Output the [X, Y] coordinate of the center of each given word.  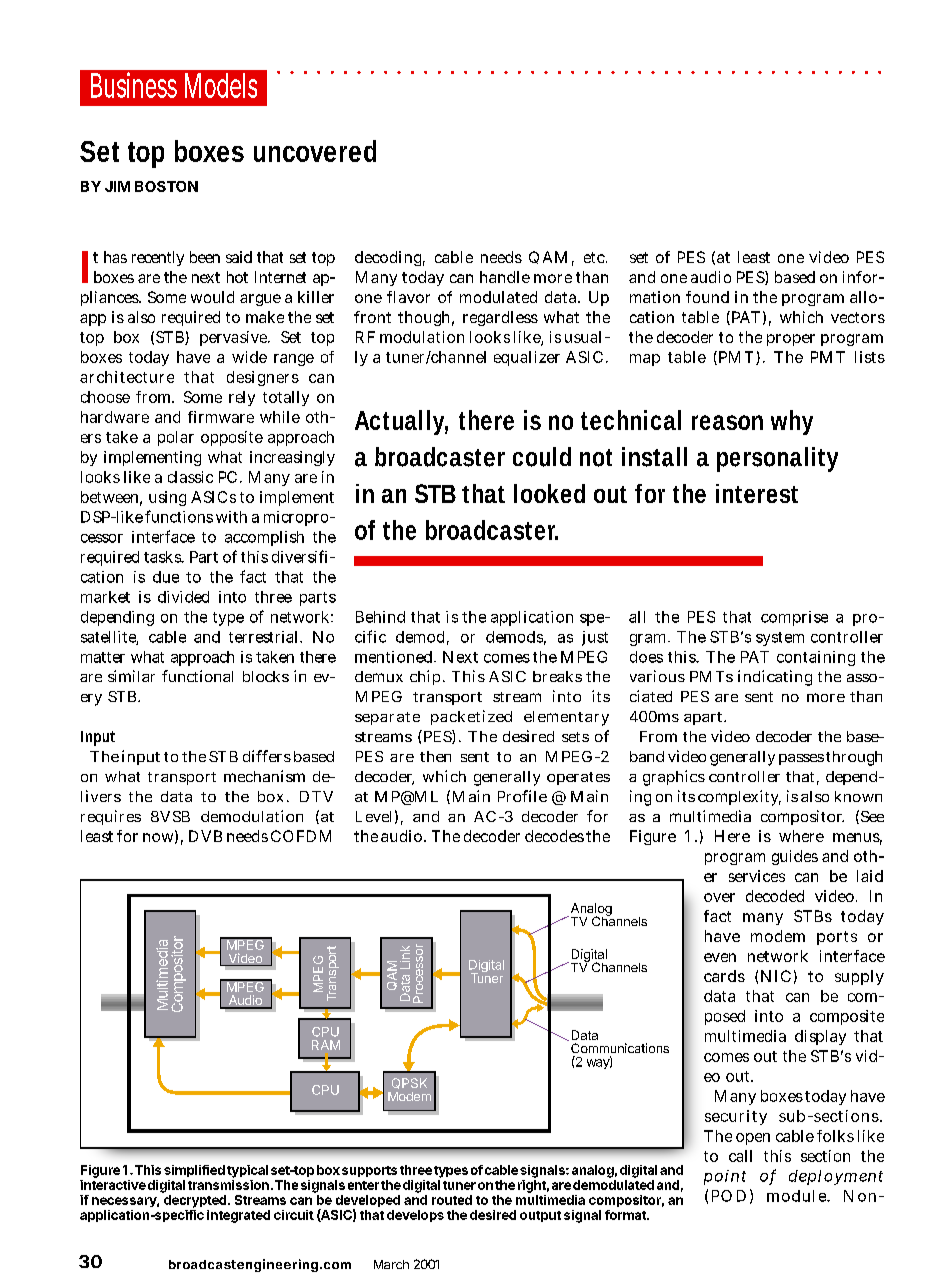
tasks [164, 557]
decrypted [196, 1201]
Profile [522, 796]
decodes [554, 836]
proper [791, 340]
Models [221, 85]
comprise [794, 618]
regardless [500, 318]
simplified [194, 1171]
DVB [205, 836]
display [820, 1037]
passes [801, 759]
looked [549, 493]
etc [595, 257]
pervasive [235, 338]
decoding [390, 258]
